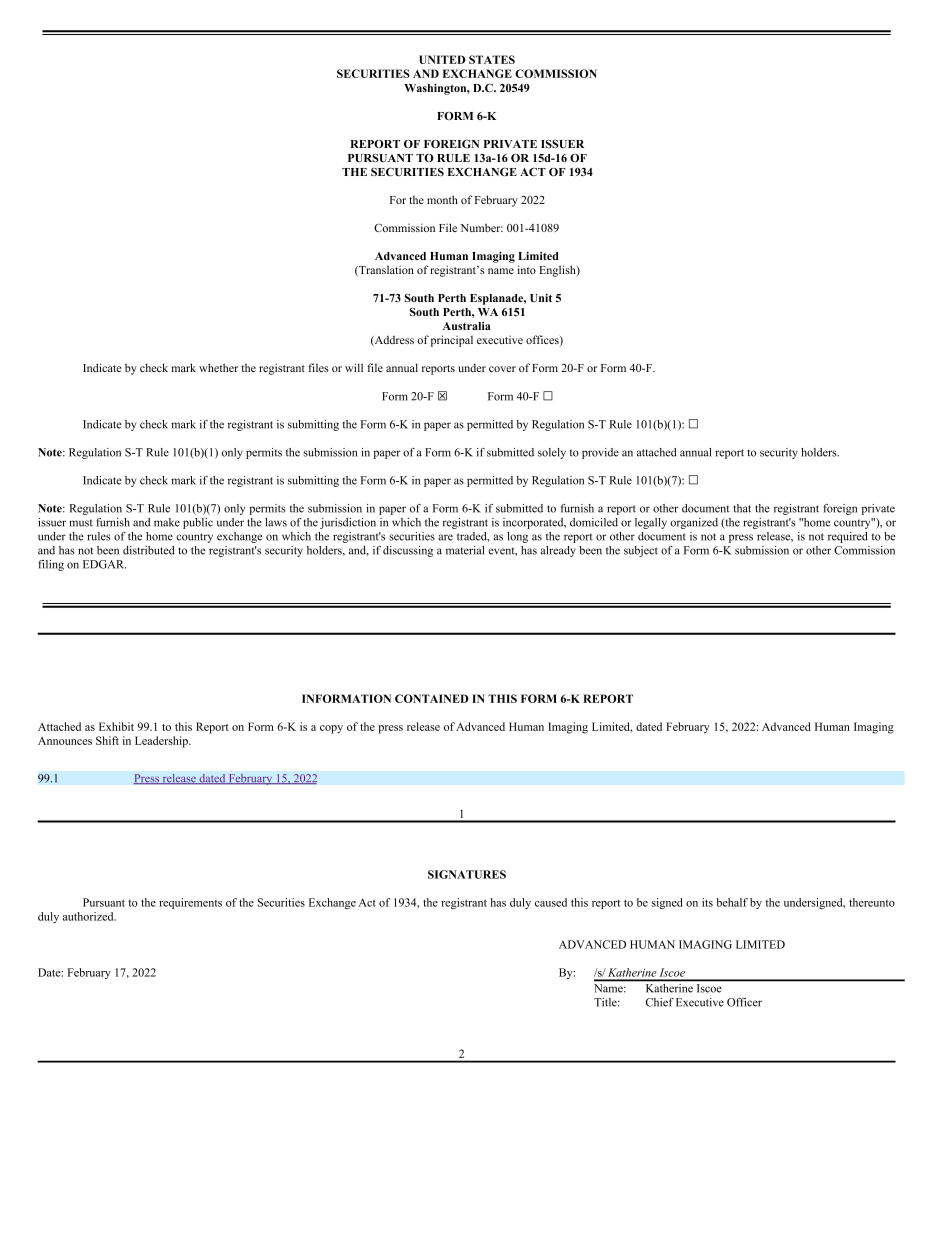 The width and height of the screenshot is (952, 1233). What do you see at coordinates (744, 1002) in the screenshot?
I see `Officer` at bounding box center [744, 1002].
